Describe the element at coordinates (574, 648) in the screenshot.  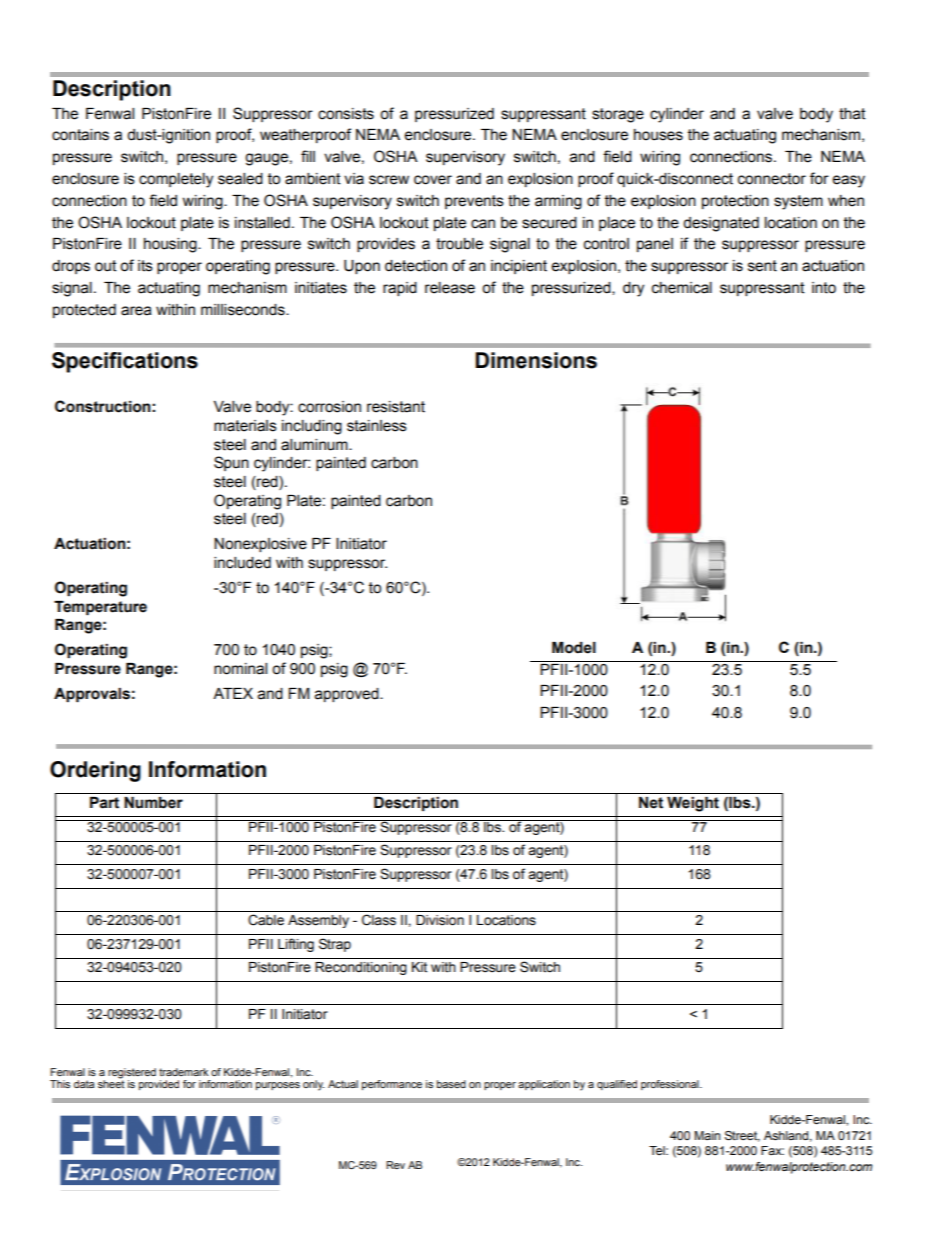
I see `Model` at that location.
